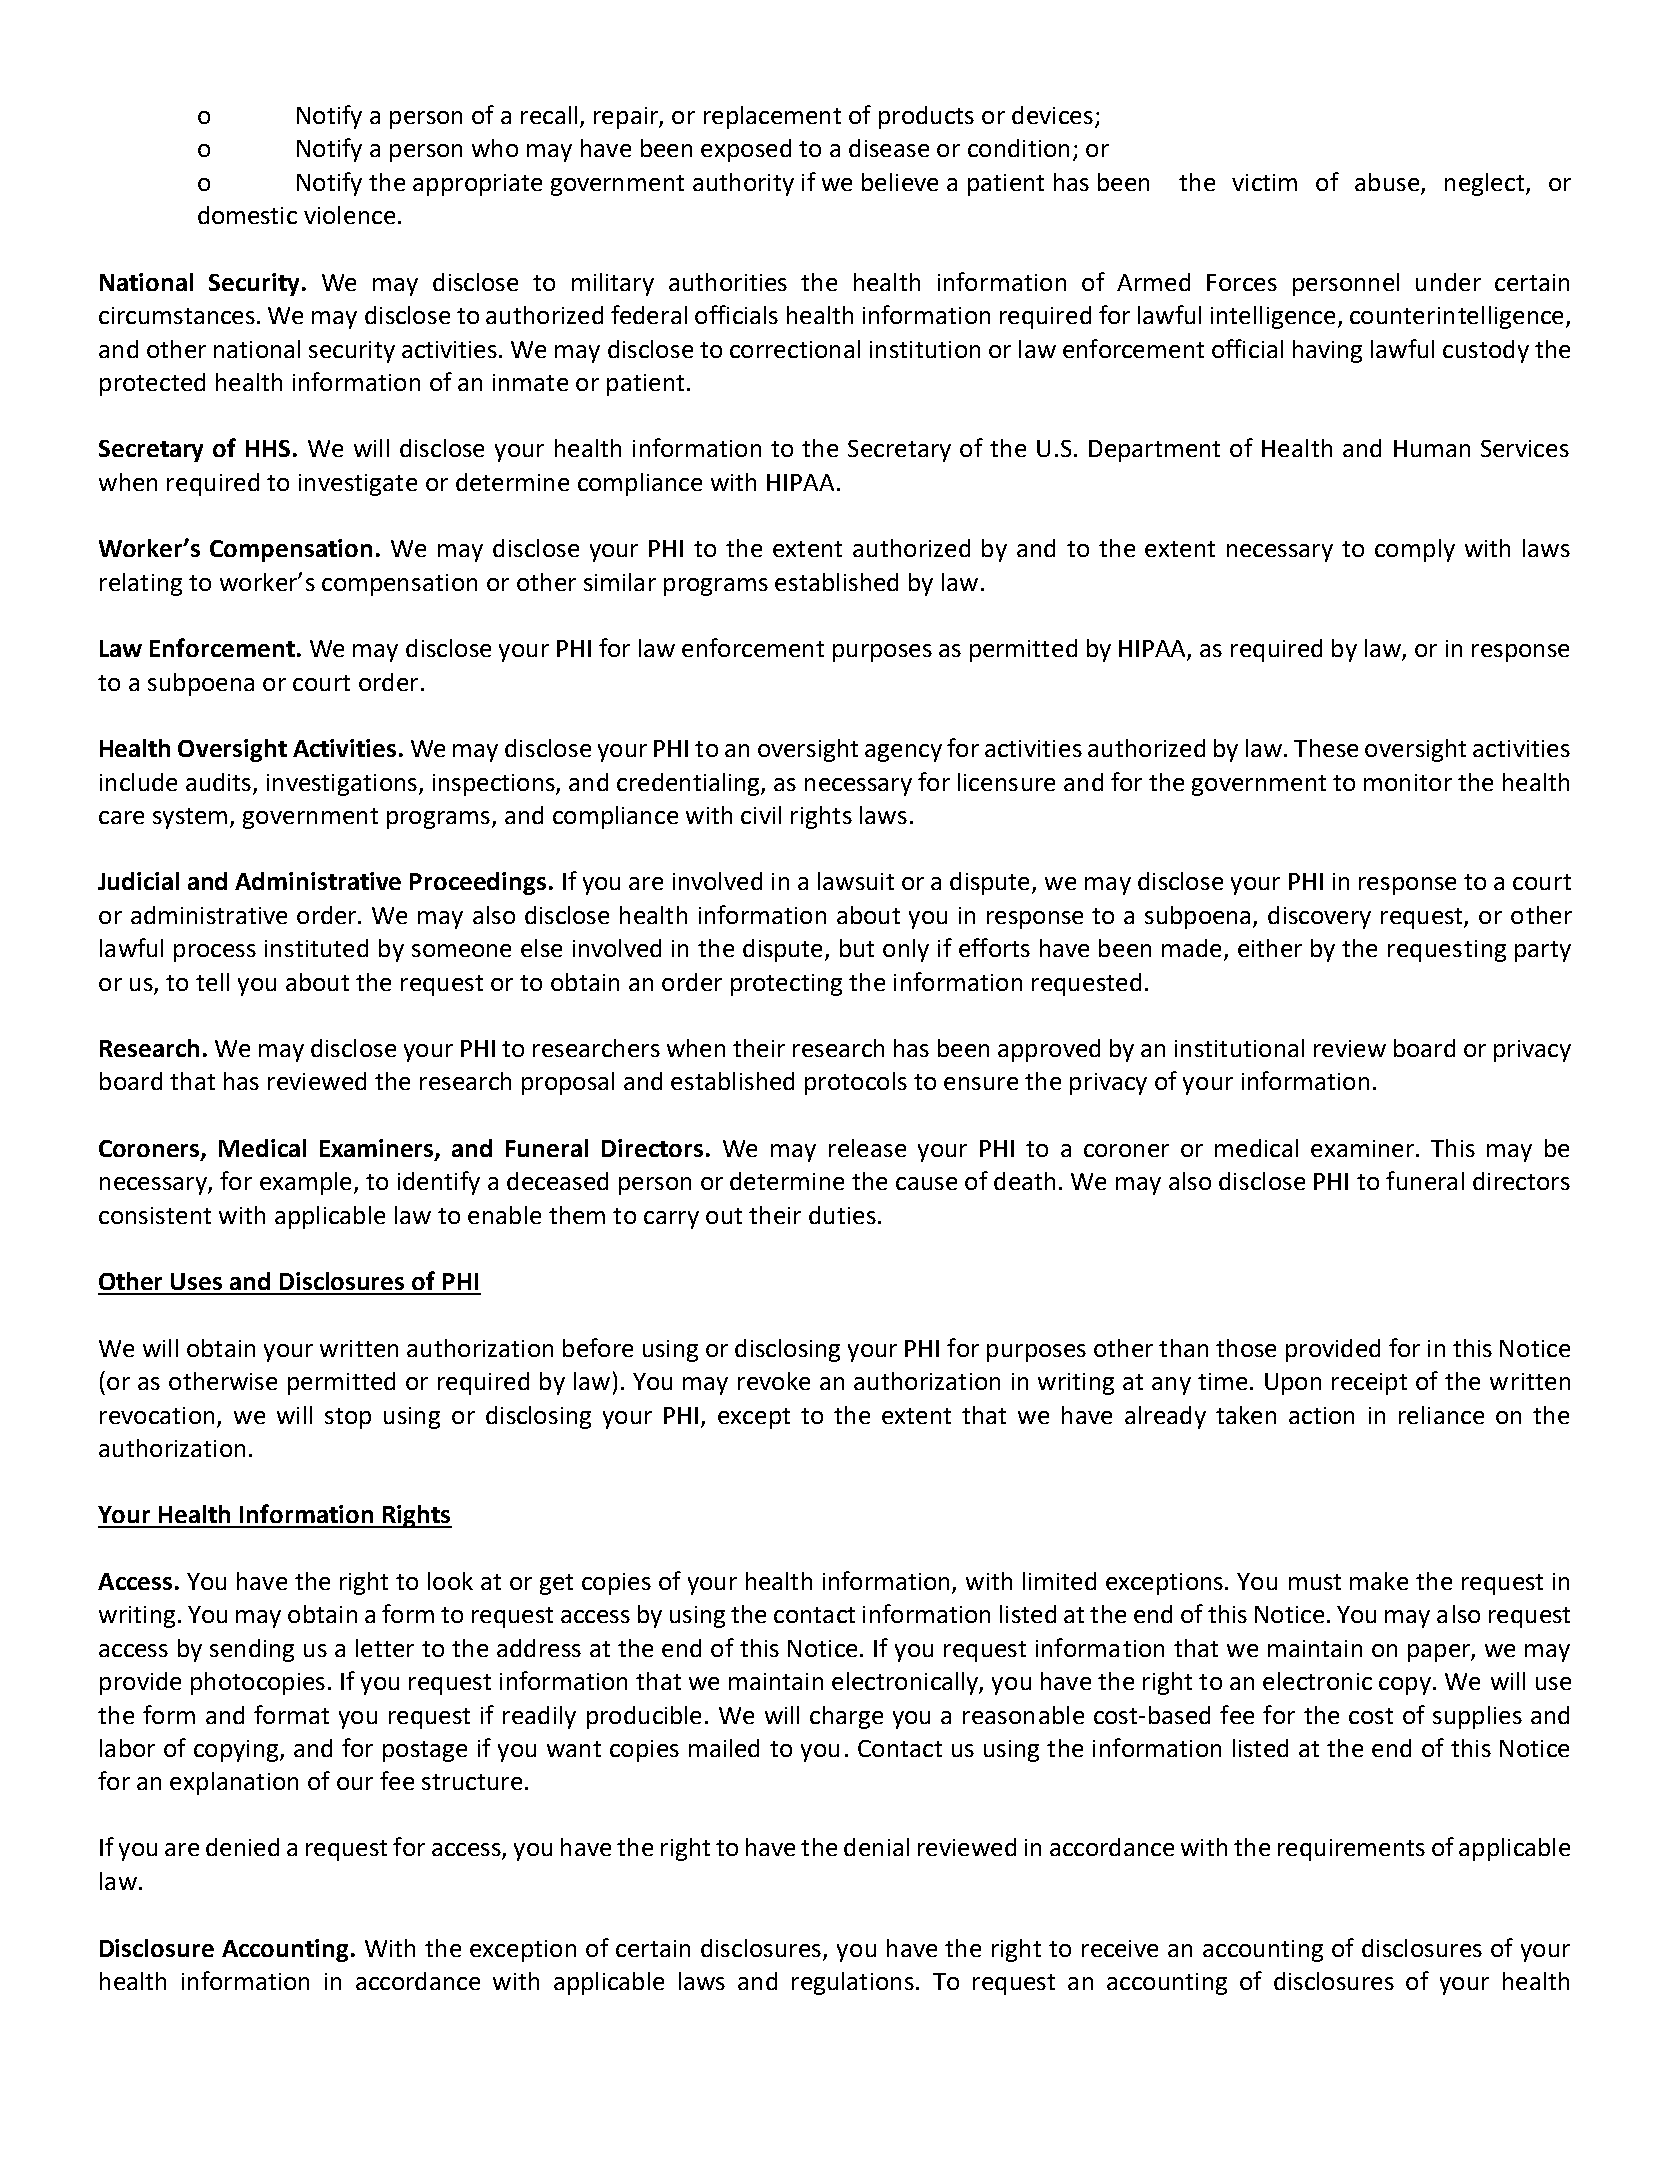  Describe the element at coordinates (1321, 1415) in the document. I see `action` at that location.
